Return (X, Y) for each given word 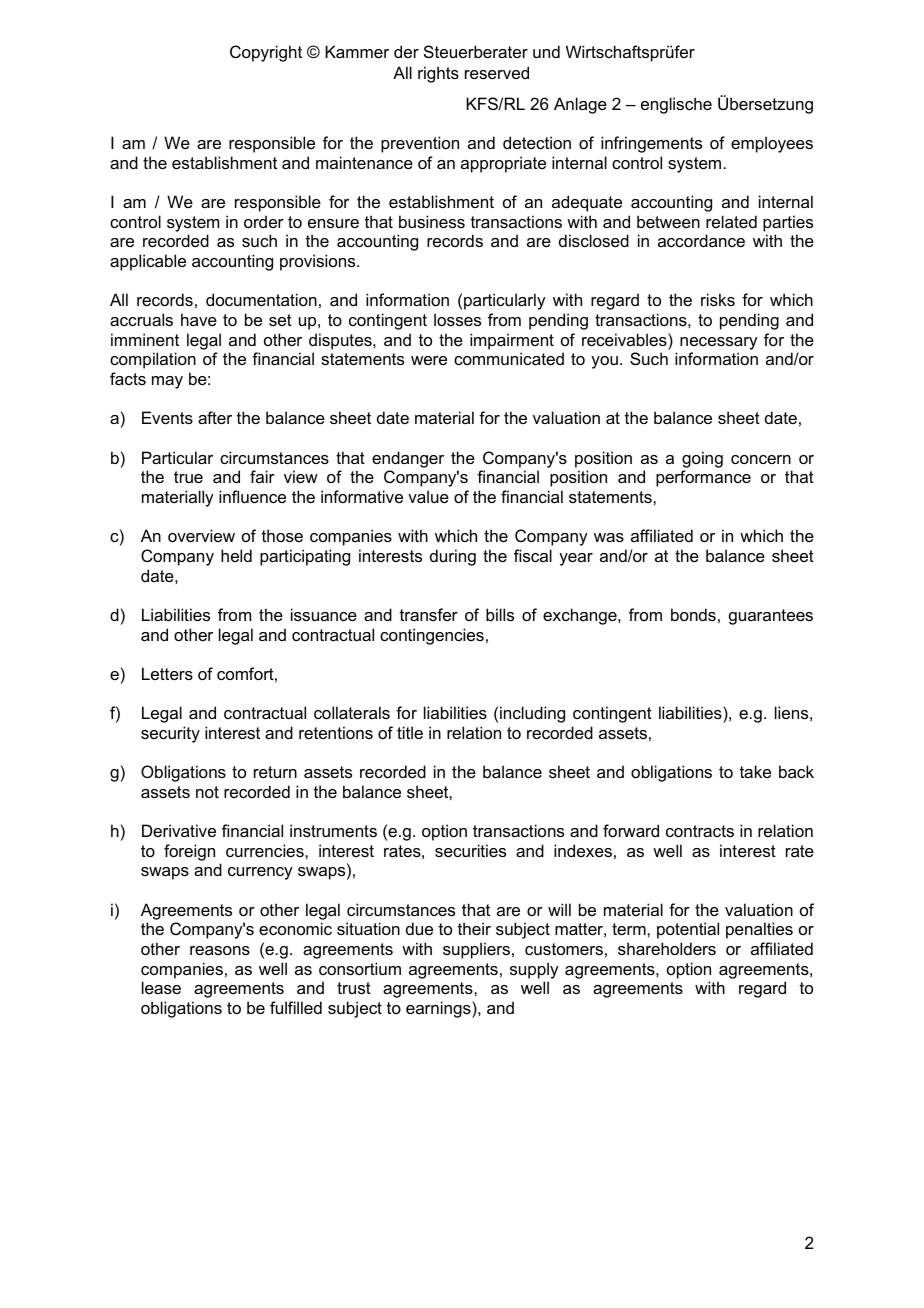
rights (438, 74)
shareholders (667, 948)
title (410, 732)
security (170, 734)
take (755, 771)
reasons (220, 950)
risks (718, 299)
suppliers (476, 950)
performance (703, 478)
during (453, 557)
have (199, 319)
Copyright (266, 53)
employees (772, 144)
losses (457, 319)
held (236, 555)
